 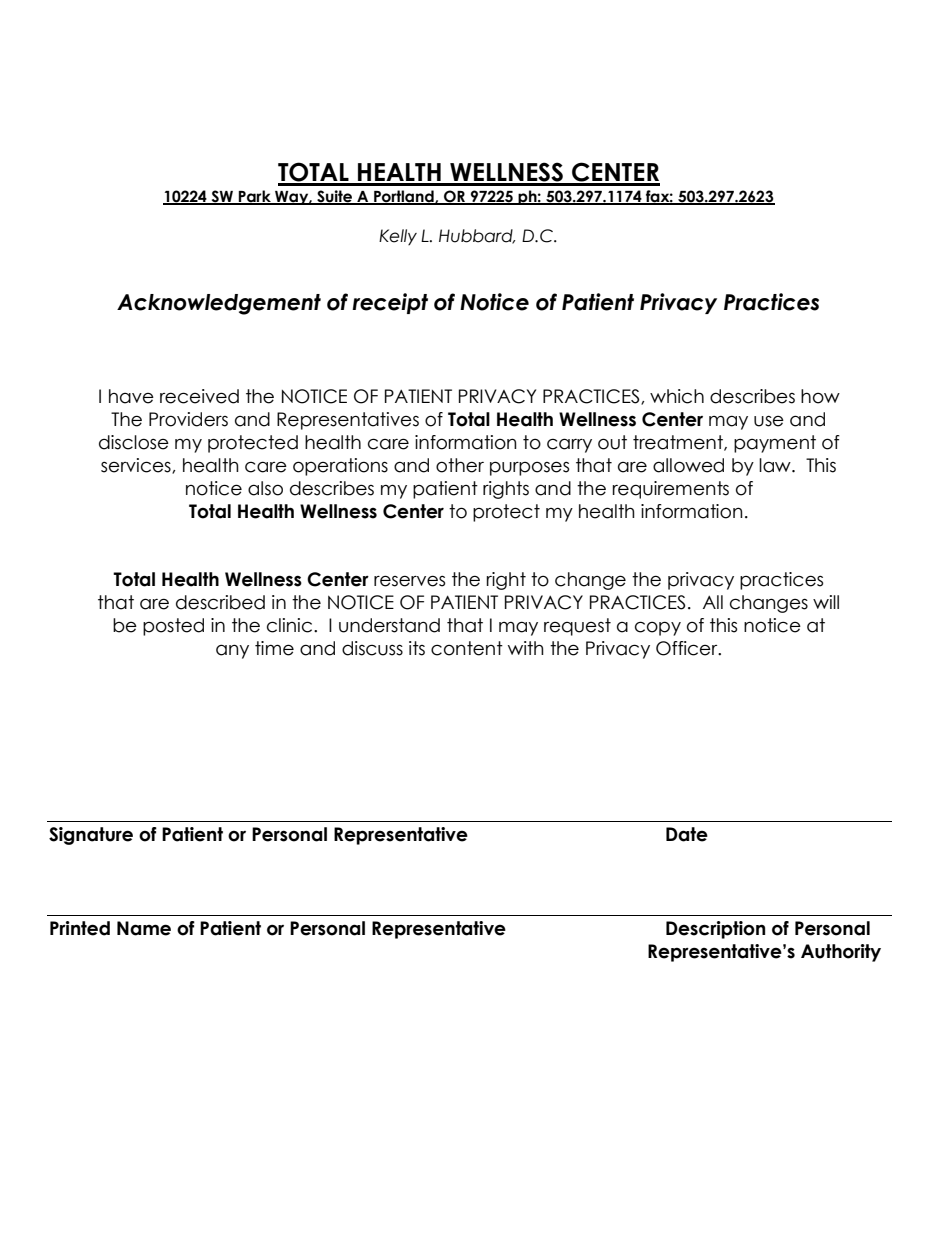 I want to click on reserves, so click(x=409, y=581).
